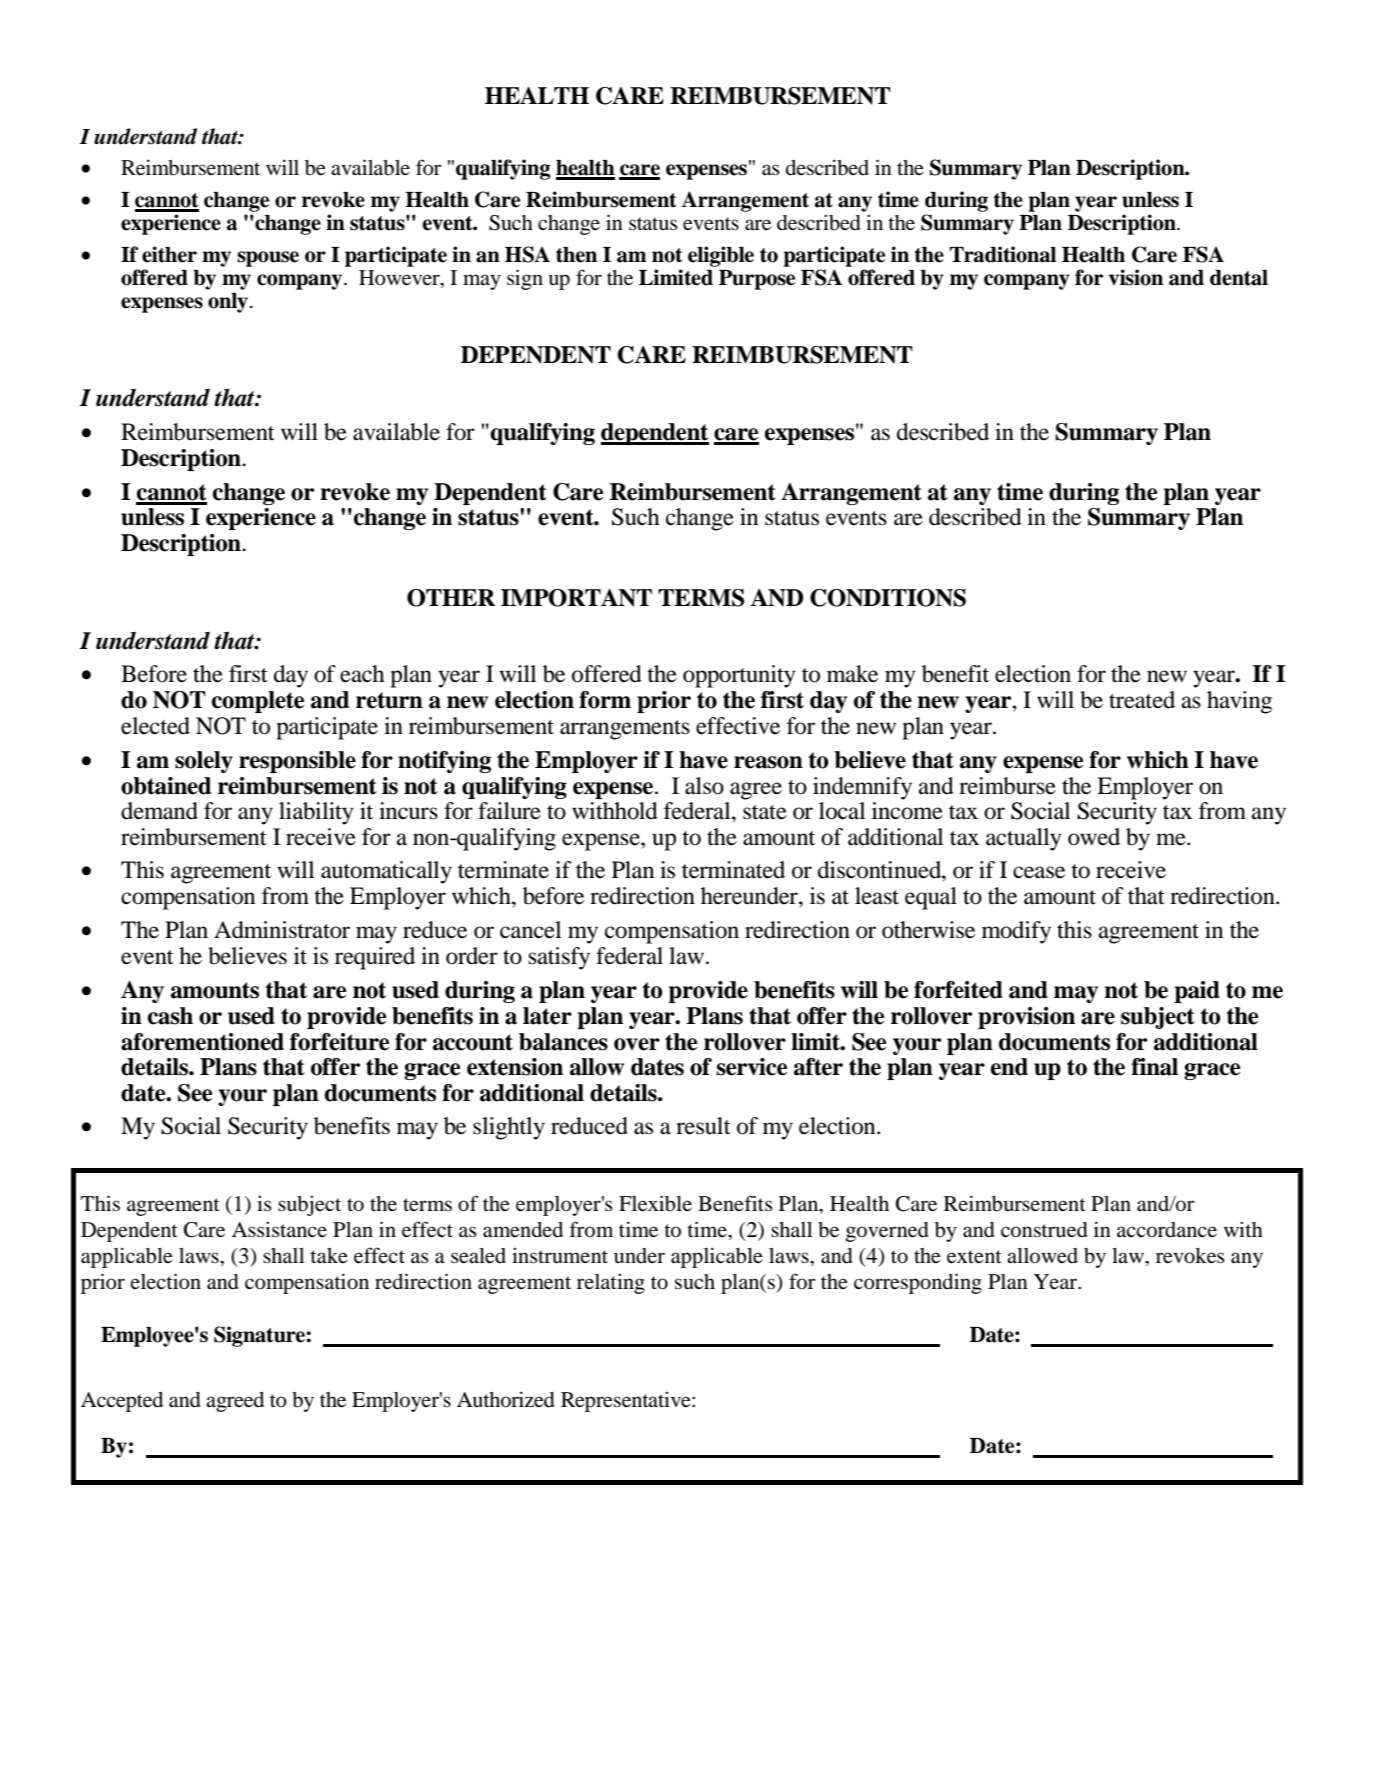 Image resolution: width=1374 pixels, height=1779 pixels. What do you see at coordinates (739, 676) in the page?
I see `opportunity` at bounding box center [739, 676].
